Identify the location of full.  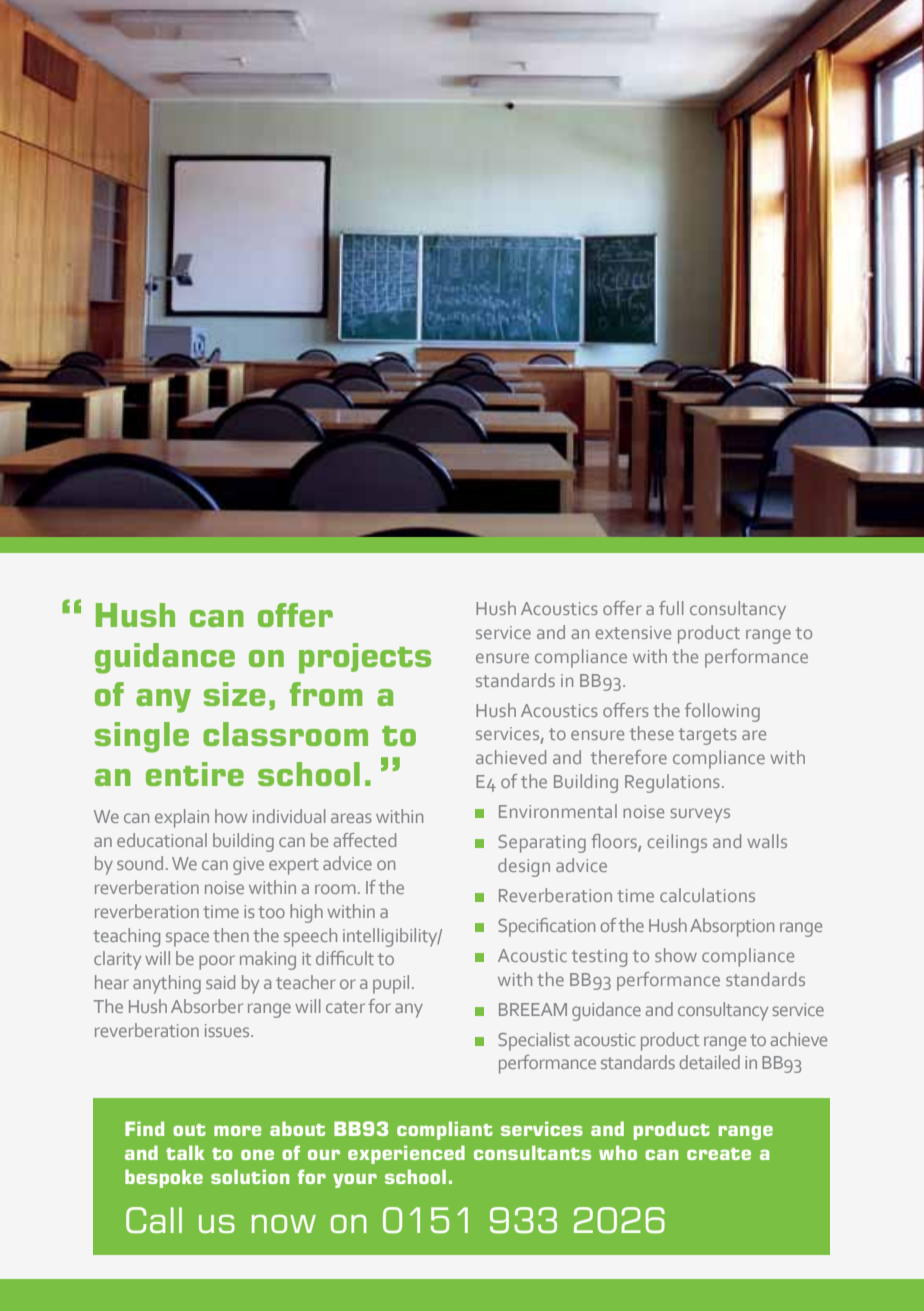
(671, 608).
